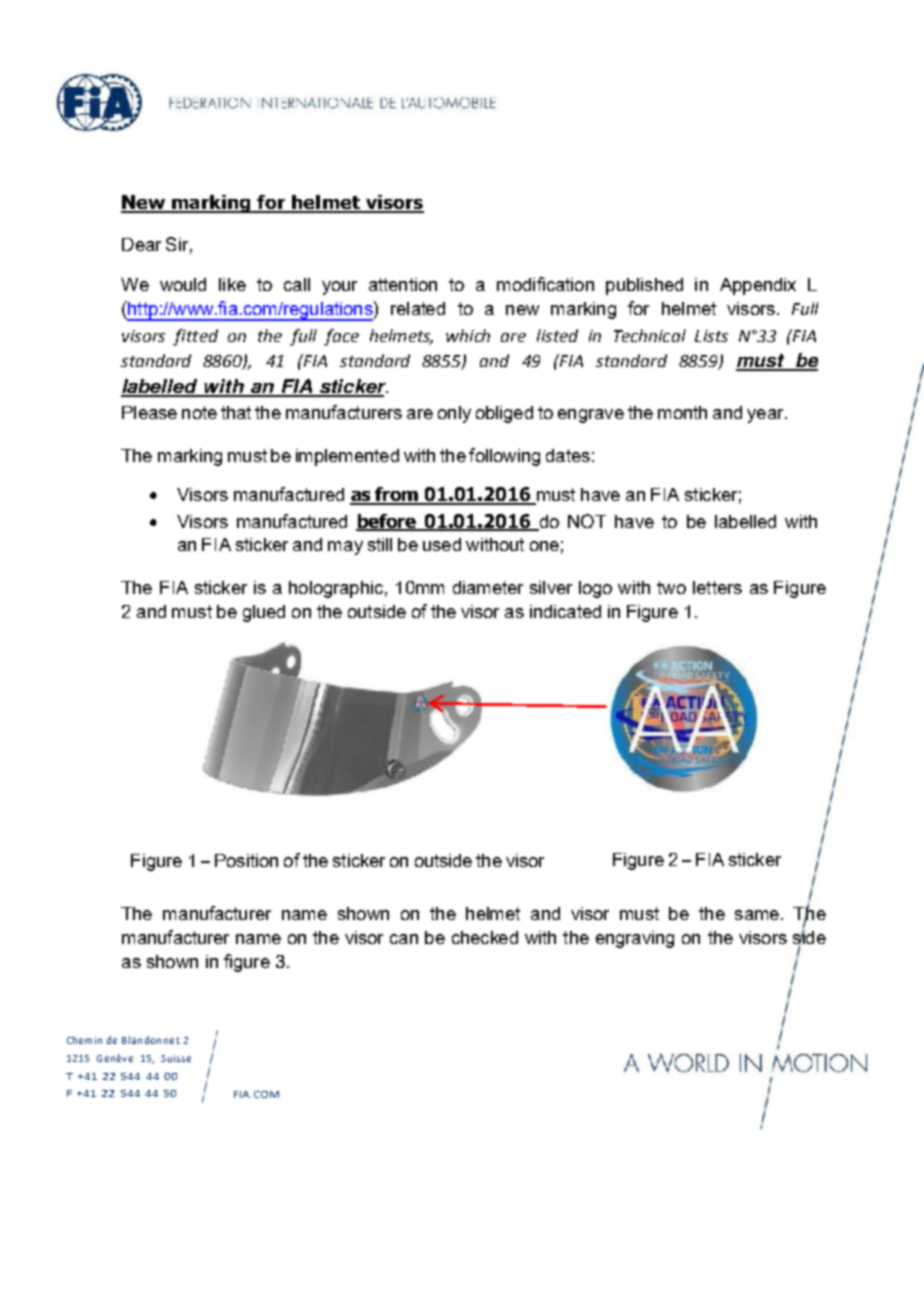 The height and width of the screenshot is (1308, 924). I want to click on diameter, so click(488, 587).
